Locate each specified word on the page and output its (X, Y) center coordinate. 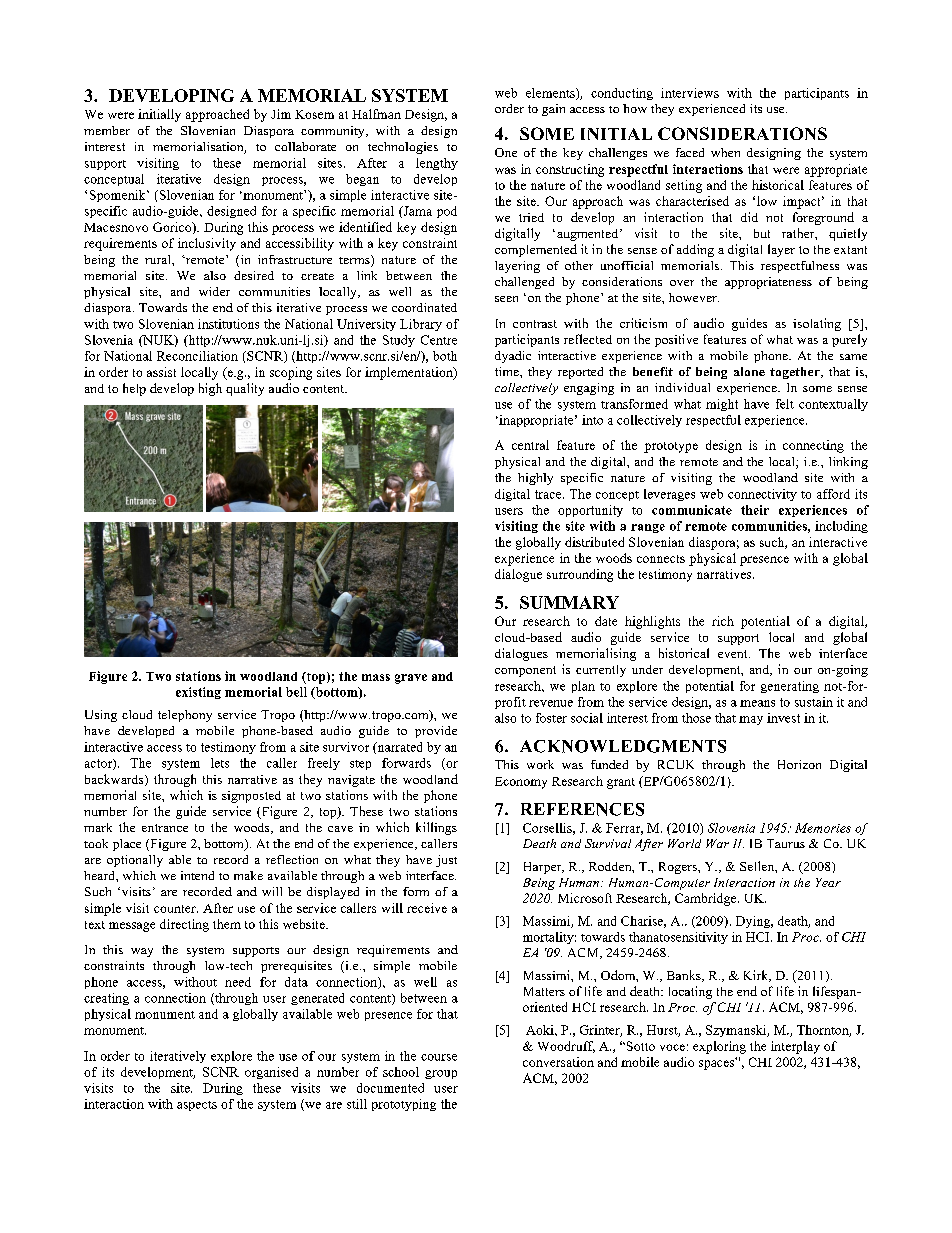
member (107, 130)
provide (436, 732)
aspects (197, 1106)
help (134, 389)
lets (220, 763)
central (530, 445)
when (725, 152)
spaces (718, 1064)
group (441, 1074)
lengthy (437, 164)
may (751, 720)
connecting (813, 446)
